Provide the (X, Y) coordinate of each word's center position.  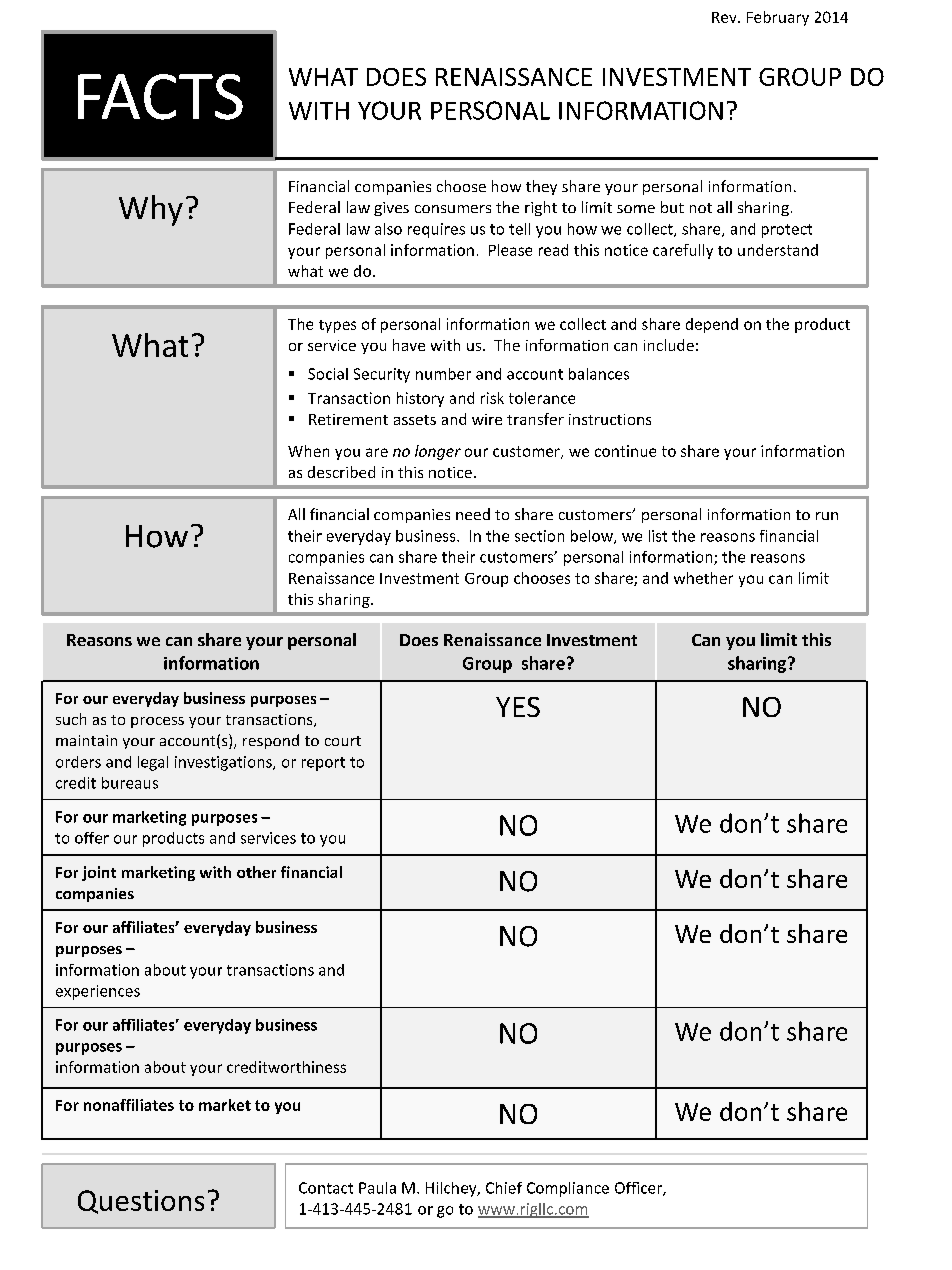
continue (625, 451)
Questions (141, 1202)
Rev (725, 17)
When (308, 451)
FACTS (160, 97)
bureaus (130, 783)
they (541, 187)
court (343, 741)
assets (415, 420)
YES (518, 707)
